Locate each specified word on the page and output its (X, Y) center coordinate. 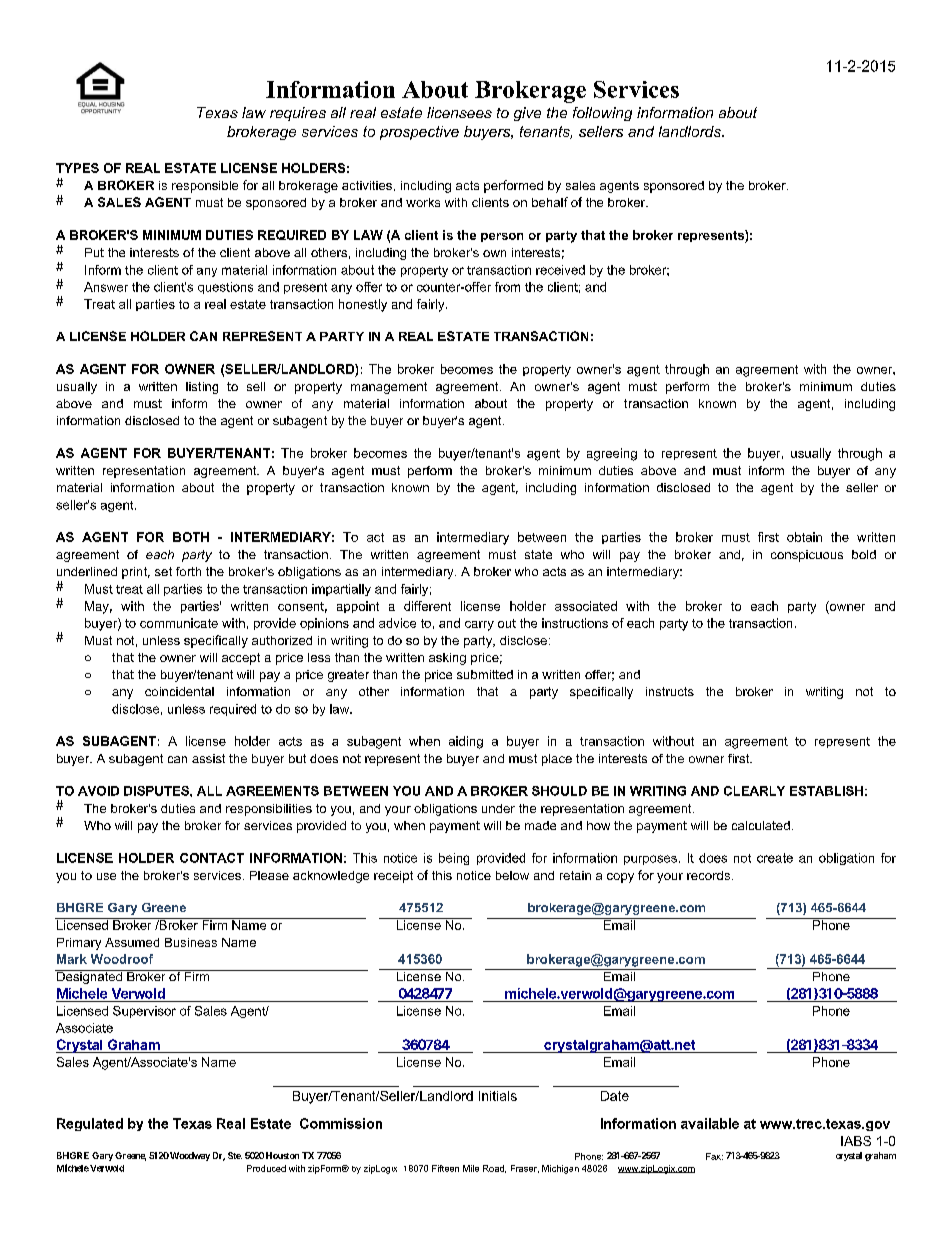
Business (191, 942)
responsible (205, 187)
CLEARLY (754, 791)
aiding (466, 742)
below (512, 875)
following (602, 114)
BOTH (191, 537)
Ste (235, 1155)
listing (202, 388)
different (427, 606)
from (507, 287)
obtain (804, 537)
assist (208, 758)
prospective (419, 133)
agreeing (612, 454)
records (708, 875)
